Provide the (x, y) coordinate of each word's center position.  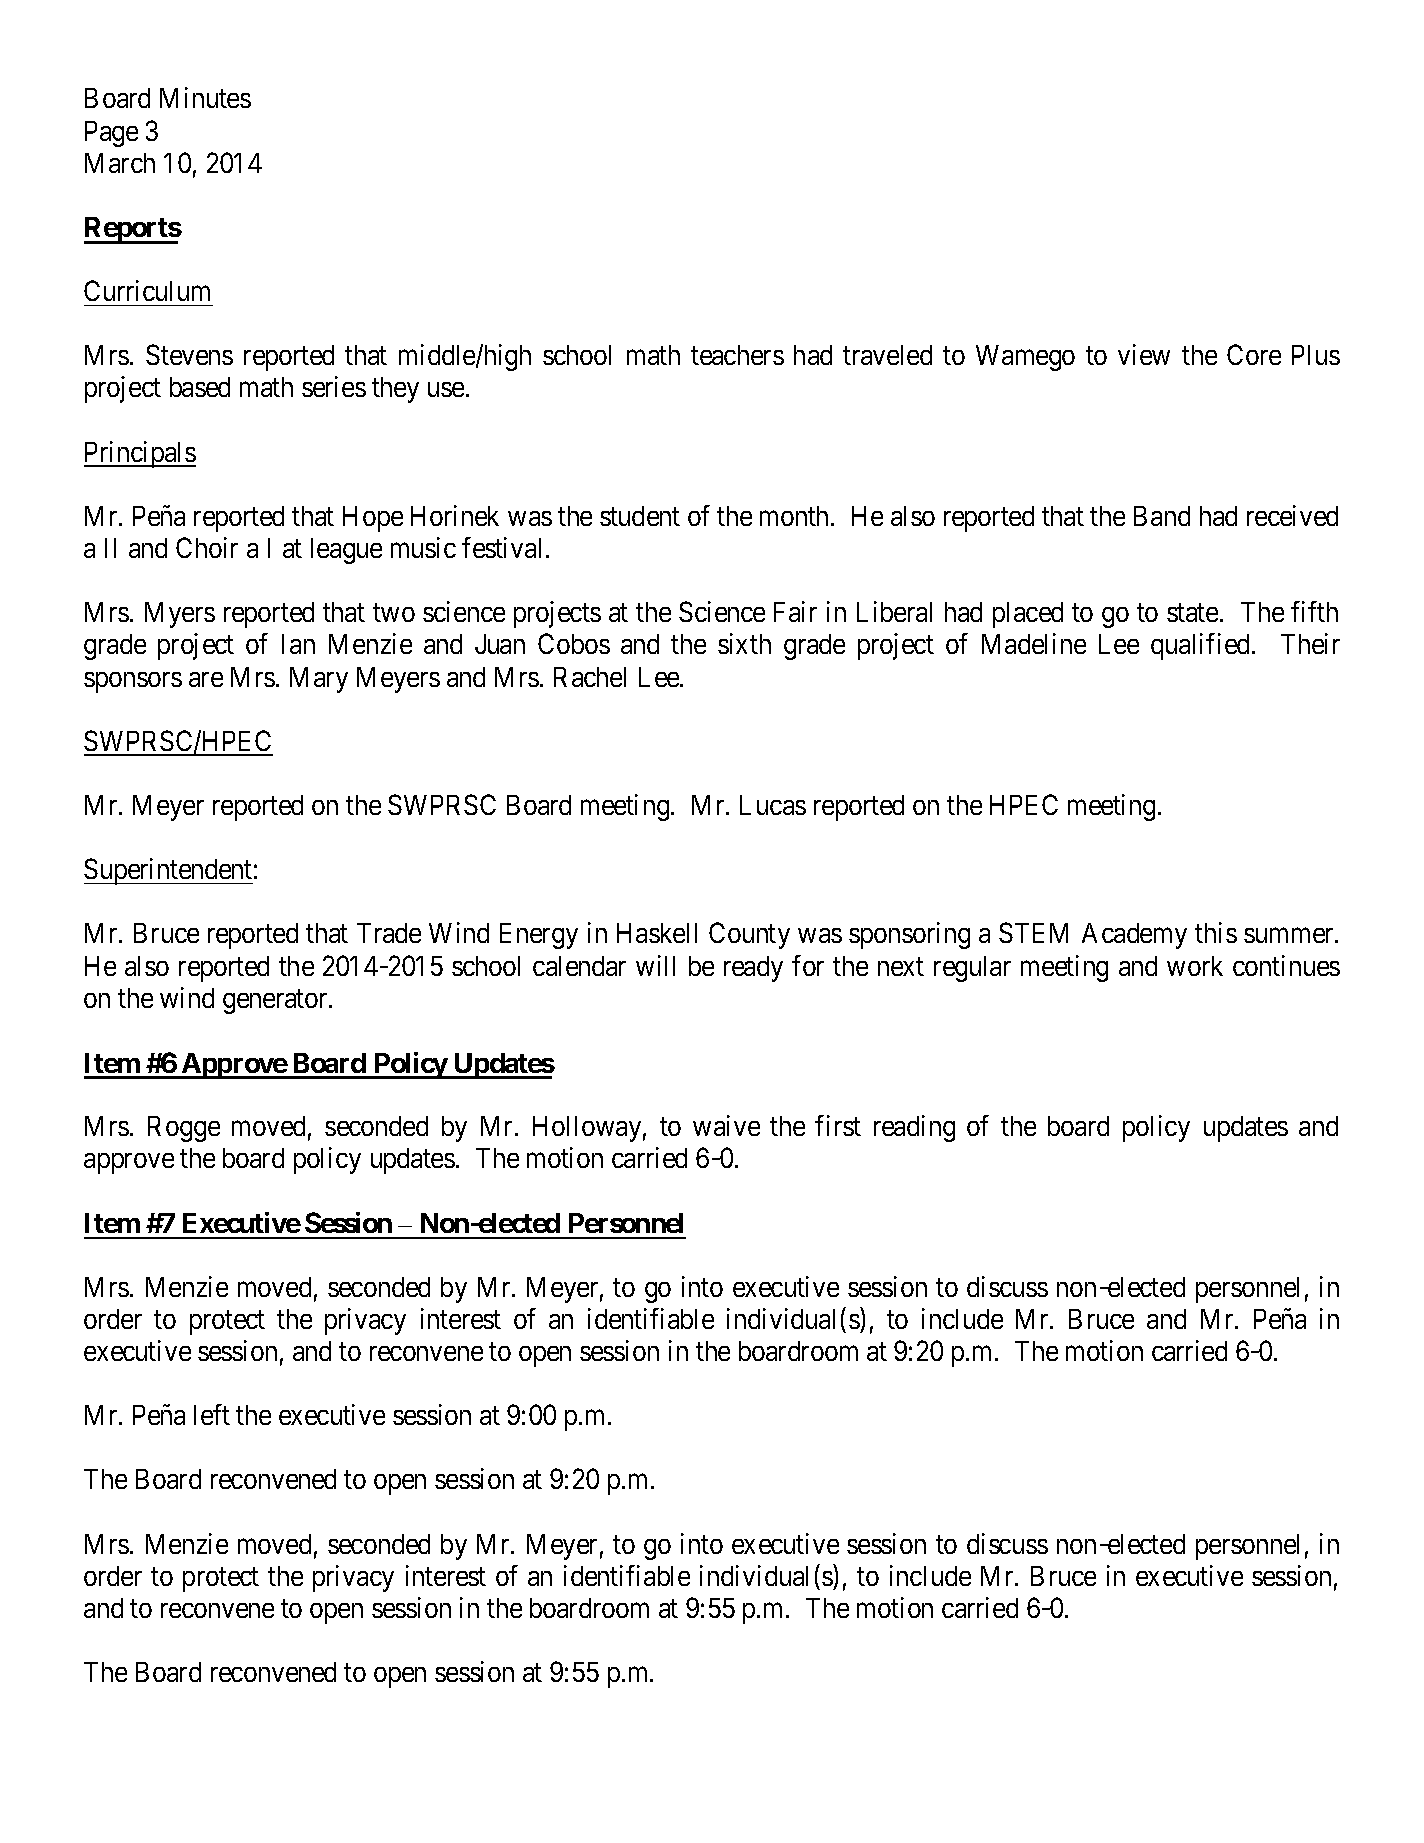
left (212, 1414)
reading (914, 1128)
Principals (140, 454)
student (640, 516)
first (838, 1125)
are (206, 679)
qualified (1200, 646)
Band (1162, 516)
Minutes (205, 97)
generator (276, 1002)
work (1195, 966)
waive (726, 1125)
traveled (887, 355)
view (1144, 354)
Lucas (773, 805)
